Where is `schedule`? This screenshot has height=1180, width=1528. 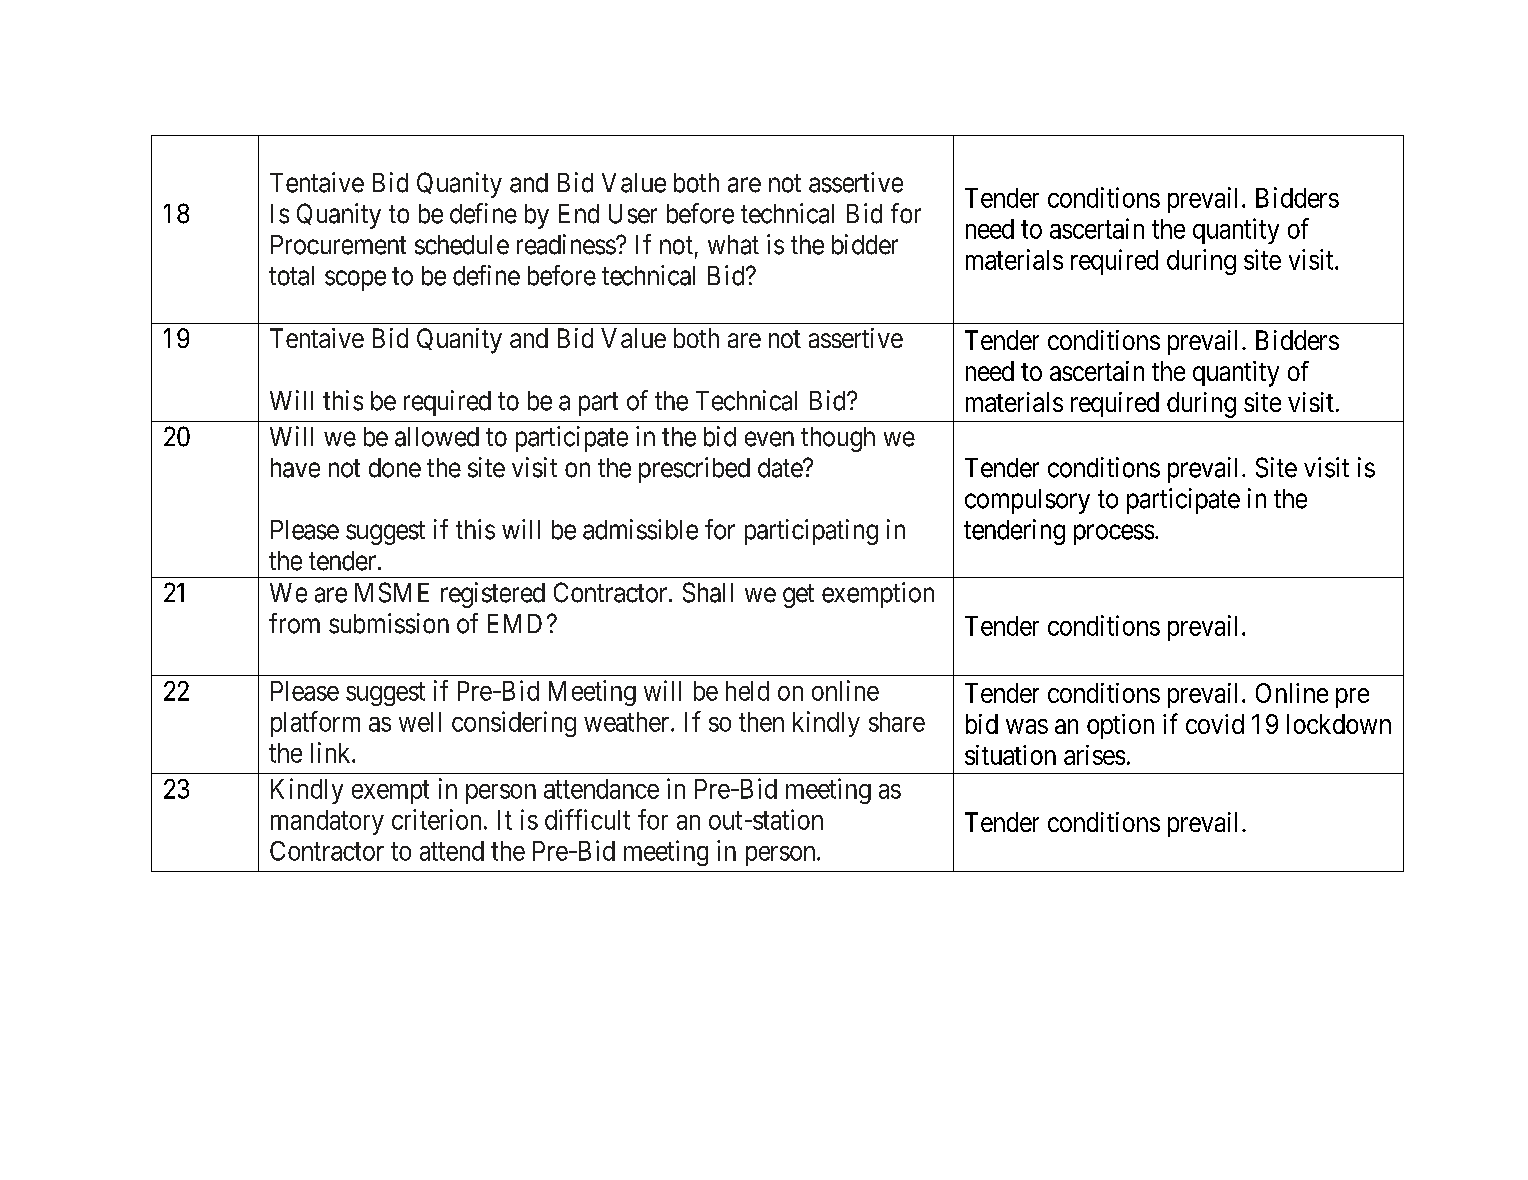
schedule is located at coordinates (462, 245).
